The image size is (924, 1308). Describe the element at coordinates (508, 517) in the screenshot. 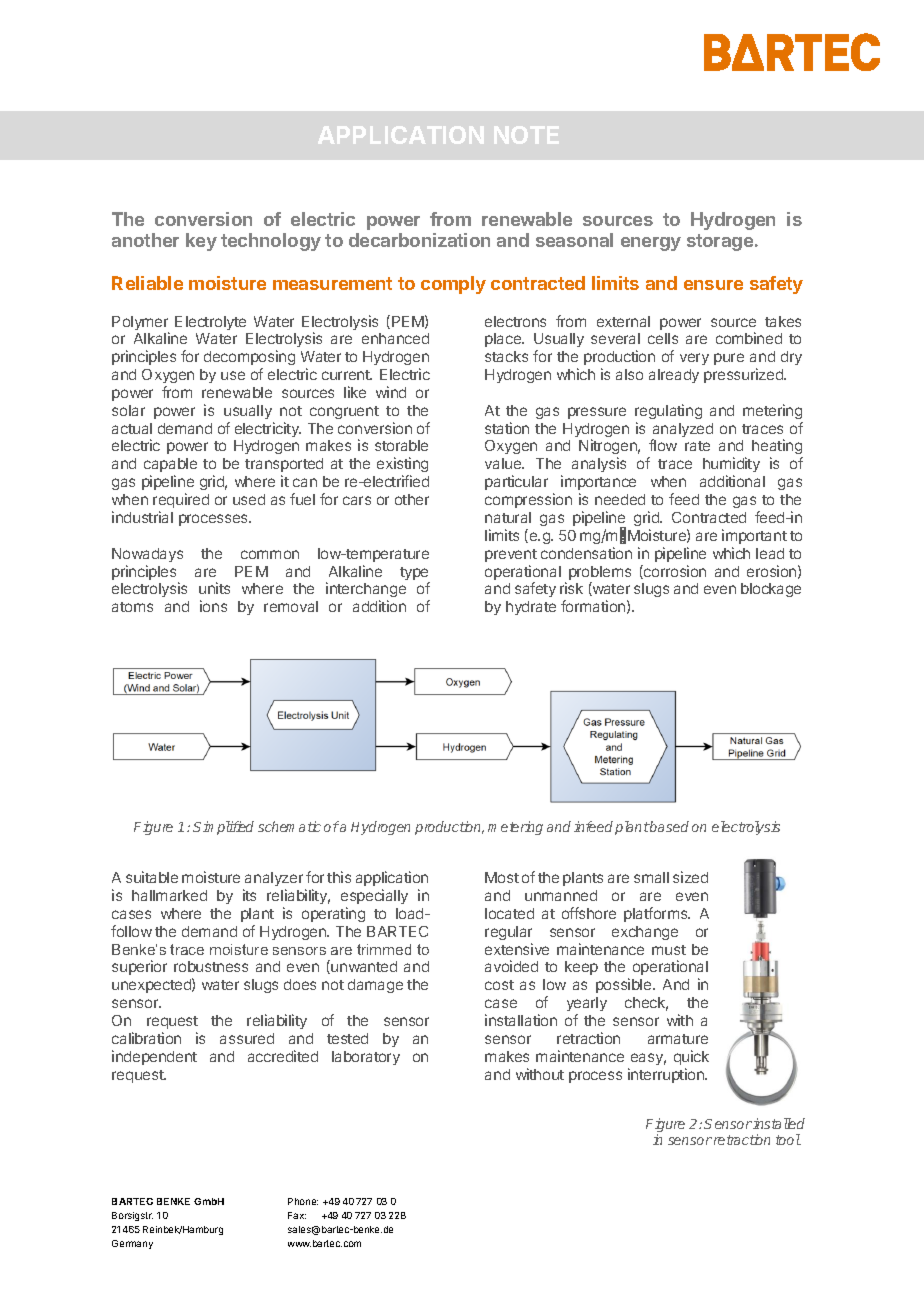

I see `natural` at that location.
